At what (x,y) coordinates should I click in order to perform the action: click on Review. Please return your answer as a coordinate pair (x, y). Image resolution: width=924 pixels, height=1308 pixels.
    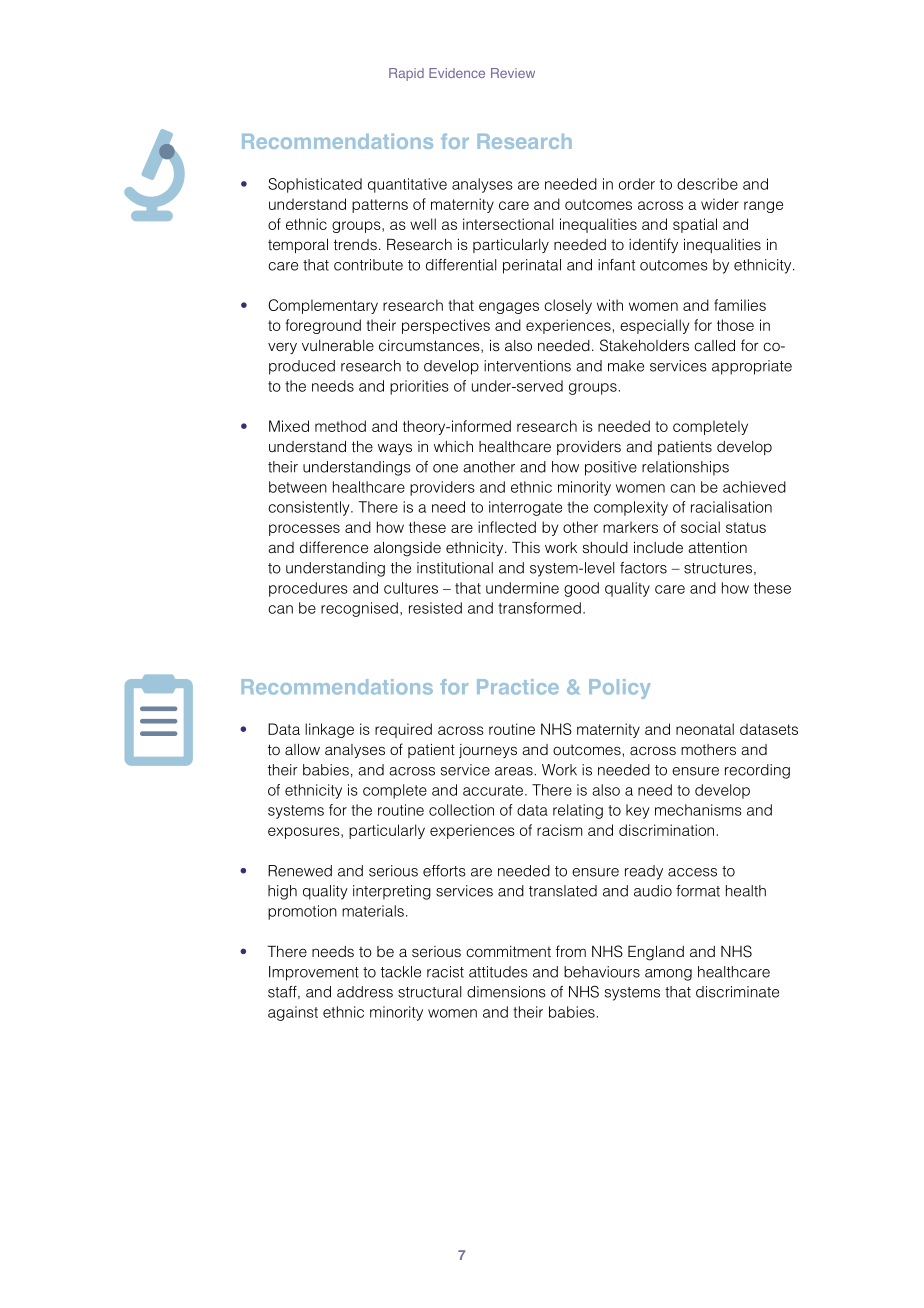
    Looking at the image, I should click on (513, 73).
